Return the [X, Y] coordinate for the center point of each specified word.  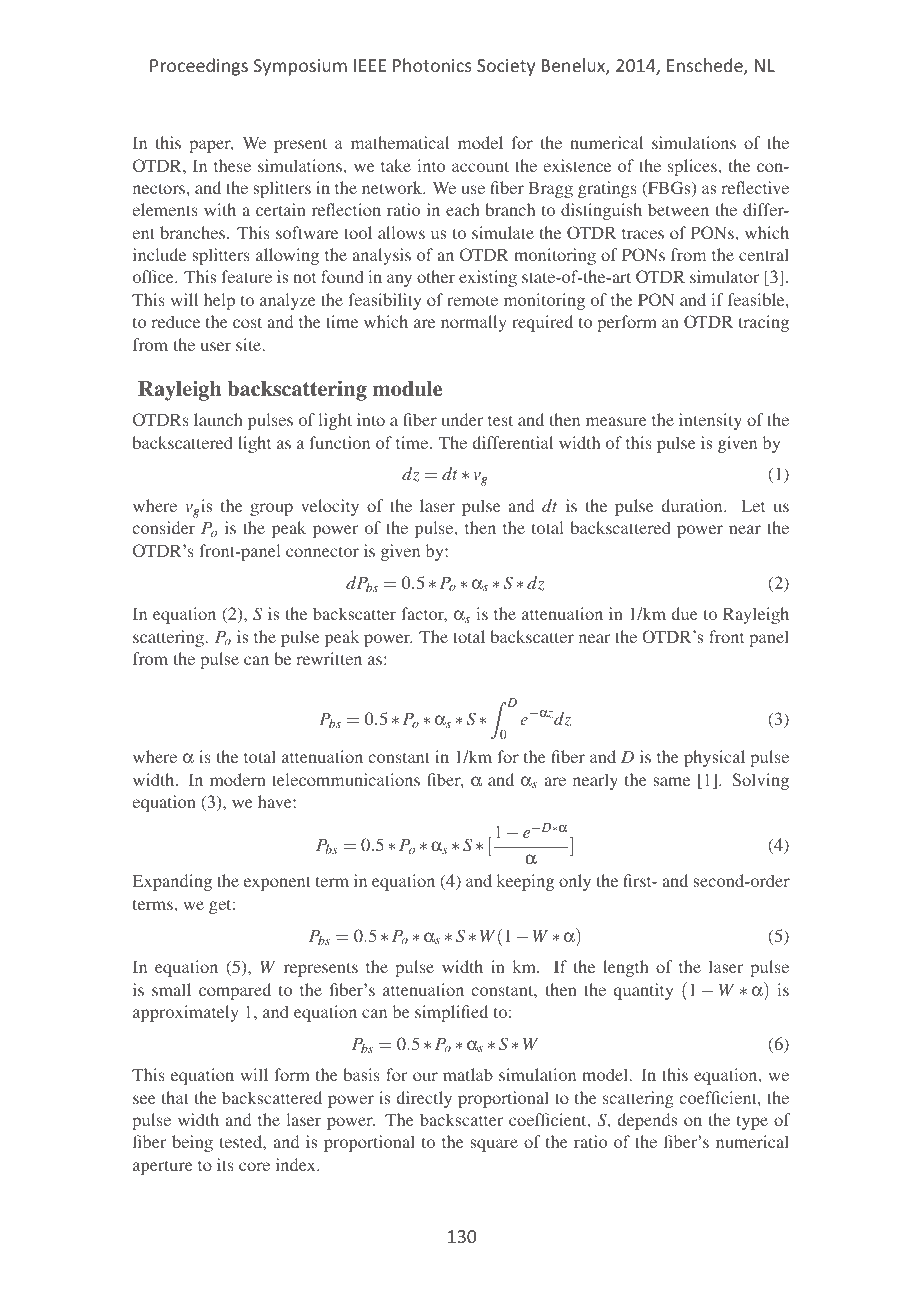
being [192, 1143]
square [494, 1145]
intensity [710, 421]
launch [218, 419]
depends [647, 1121]
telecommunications [346, 779]
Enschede [706, 66]
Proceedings [199, 67]
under [462, 419]
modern [238, 779]
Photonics [432, 65]
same [671, 781]
